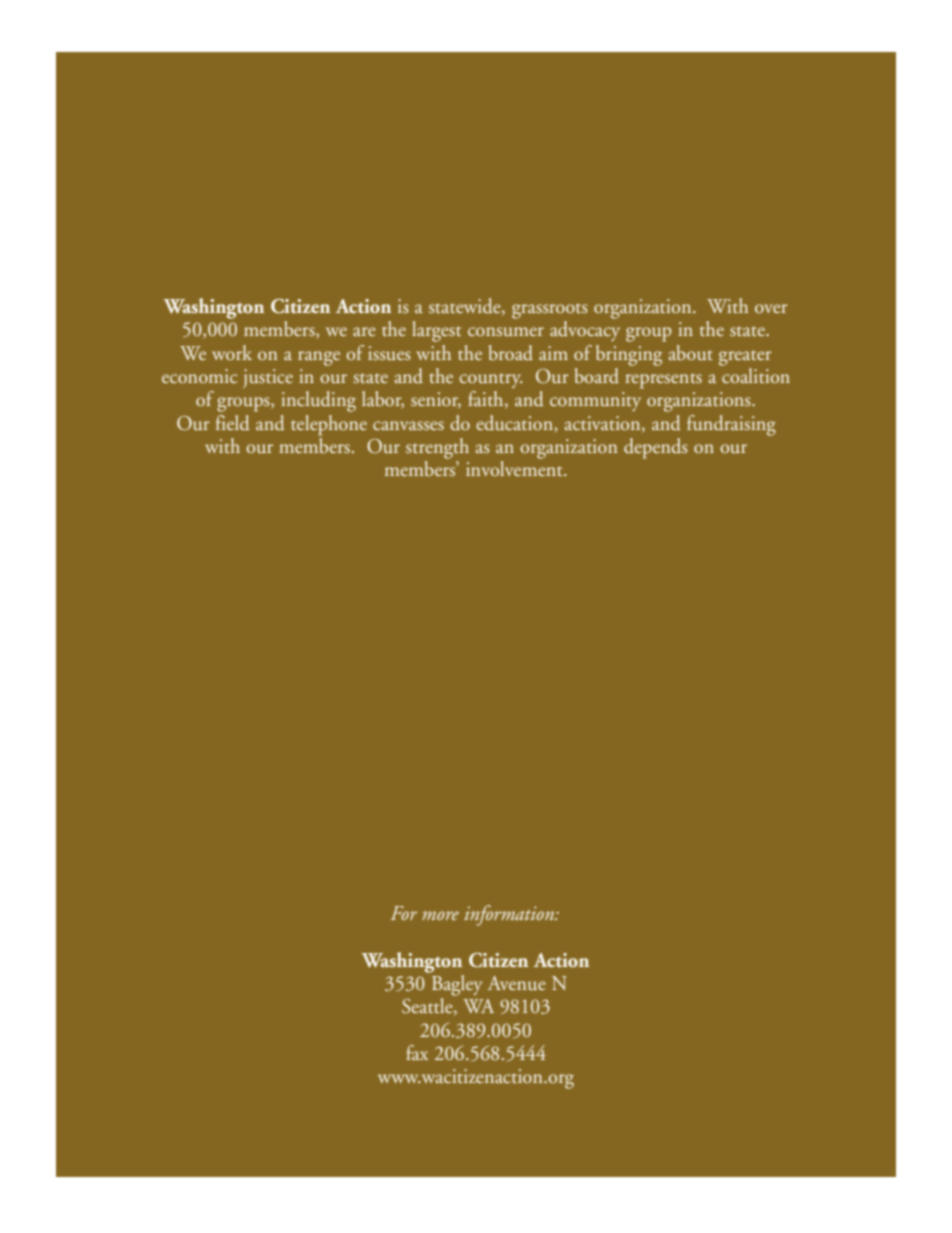 The image size is (952, 1233). What do you see at coordinates (440, 915) in the document?
I see `more` at bounding box center [440, 915].
